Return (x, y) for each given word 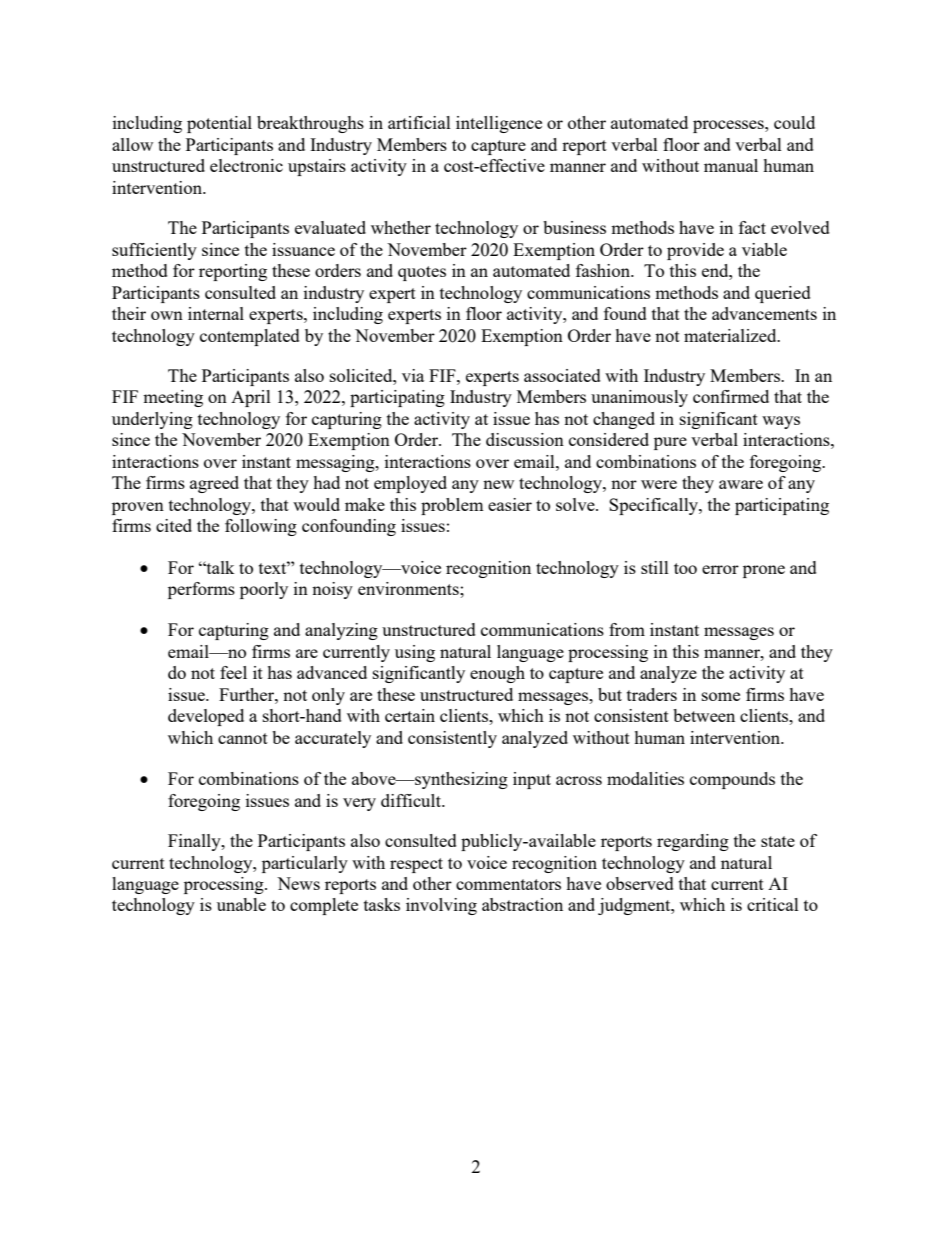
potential (219, 124)
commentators (508, 884)
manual (731, 165)
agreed (214, 484)
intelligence (499, 124)
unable (241, 904)
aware (741, 484)
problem (452, 506)
